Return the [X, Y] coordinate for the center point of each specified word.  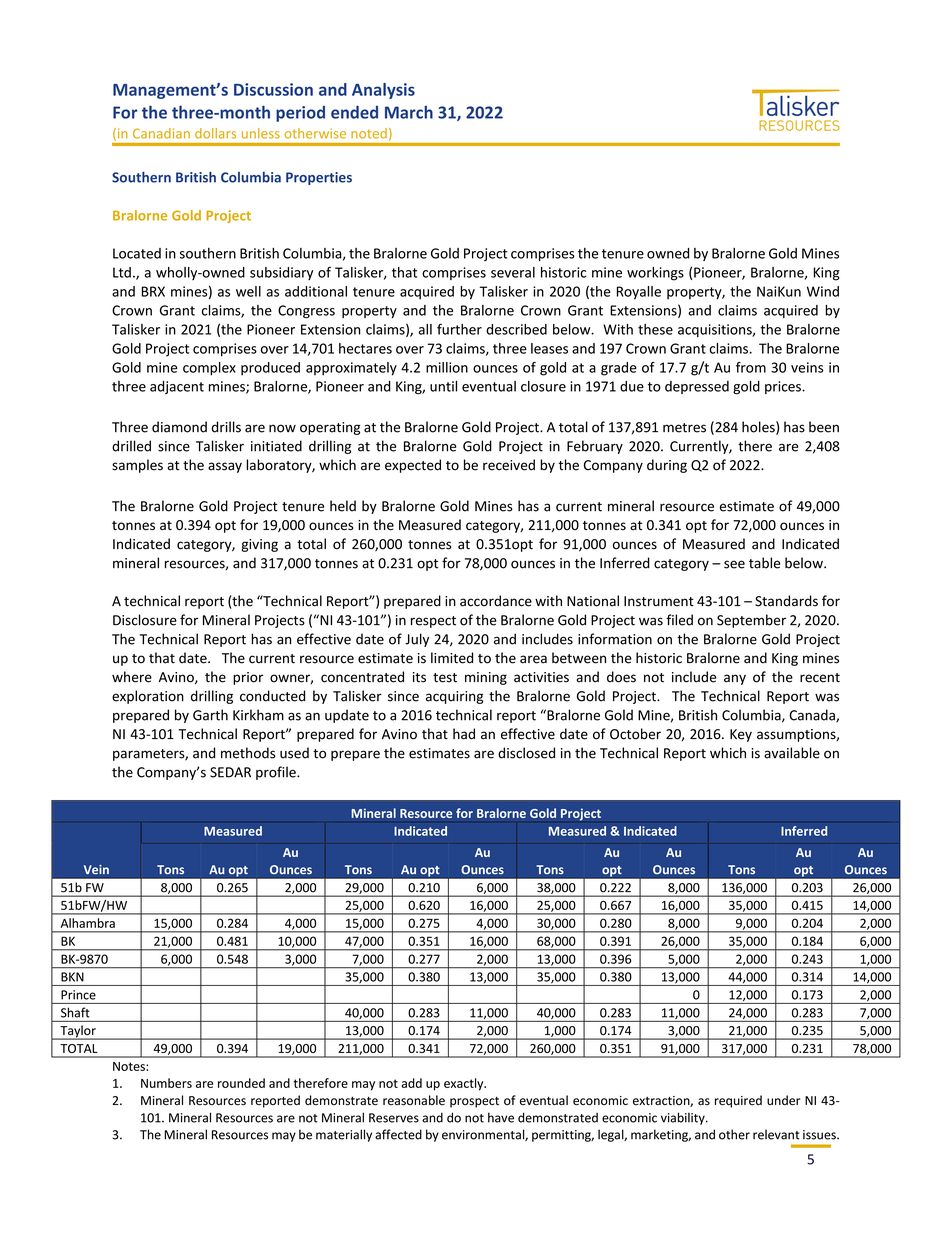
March [409, 112]
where [132, 677]
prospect [474, 1102]
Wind [823, 291]
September [751, 621]
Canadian [161, 133]
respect [433, 622]
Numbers [166, 1083]
